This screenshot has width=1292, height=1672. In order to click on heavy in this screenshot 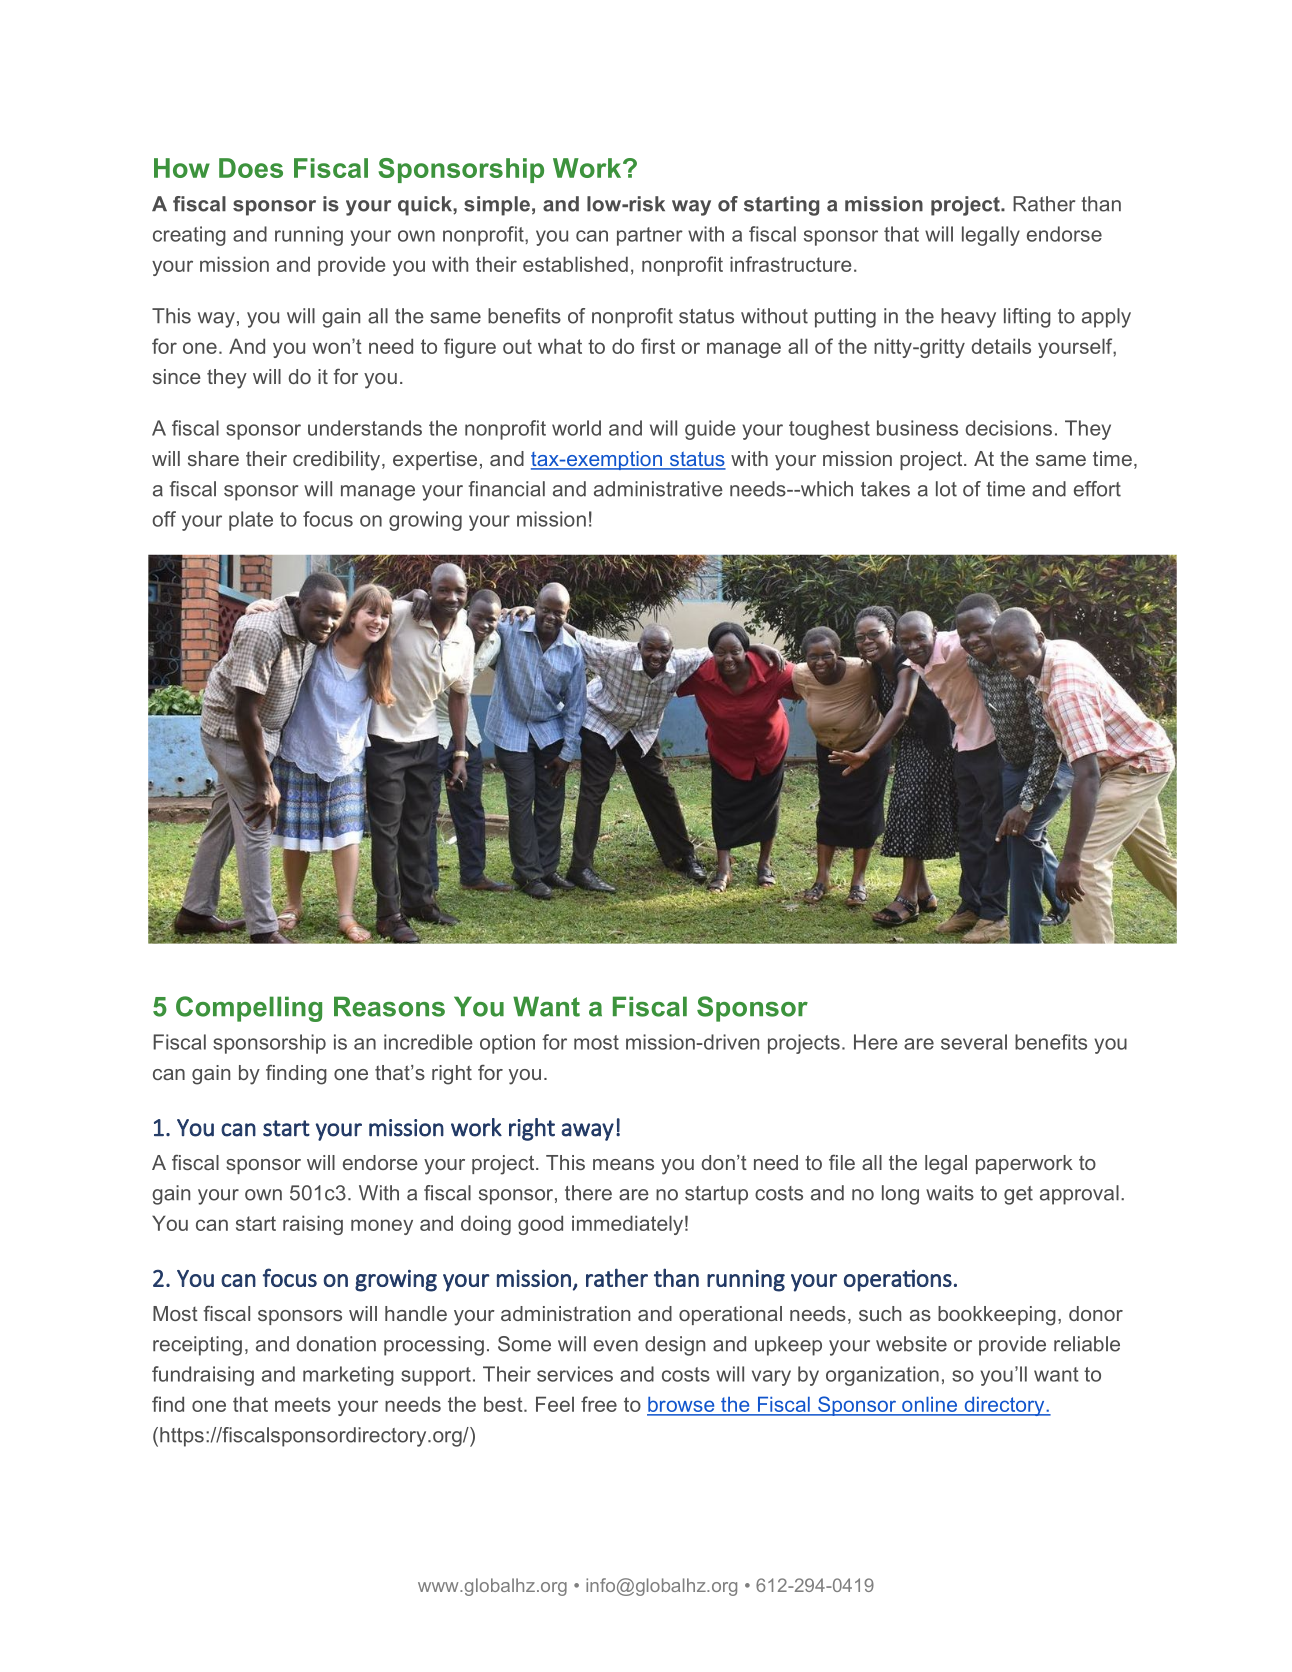, I will do `click(968, 318)`.
